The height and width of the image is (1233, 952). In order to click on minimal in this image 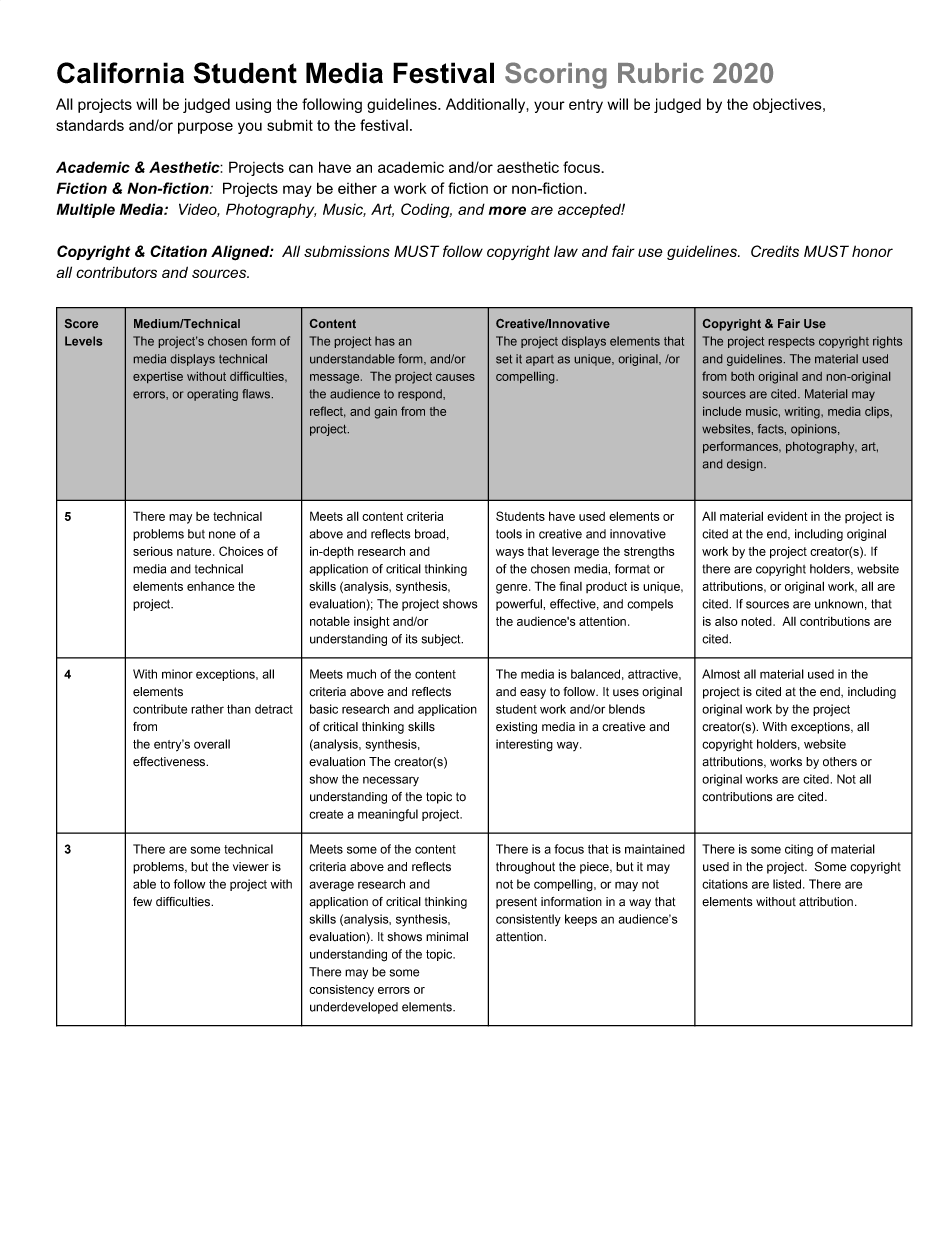, I will do `click(447, 937)`.
